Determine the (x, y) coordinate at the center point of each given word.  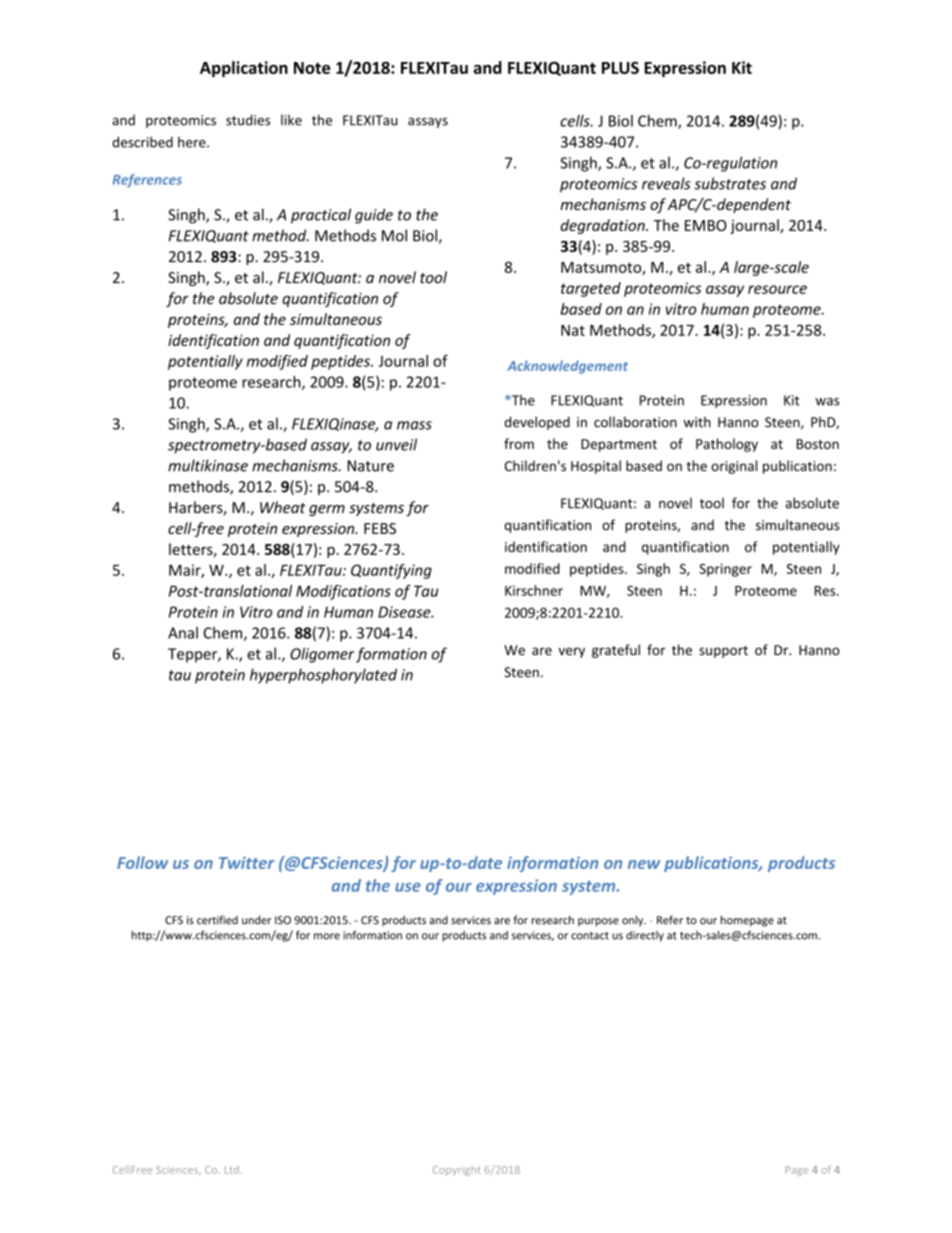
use (408, 887)
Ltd (232, 1170)
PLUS (620, 67)
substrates (730, 183)
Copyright (457, 1171)
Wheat (283, 507)
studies (248, 120)
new (644, 864)
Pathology (727, 445)
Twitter (247, 862)
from (519, 443)
